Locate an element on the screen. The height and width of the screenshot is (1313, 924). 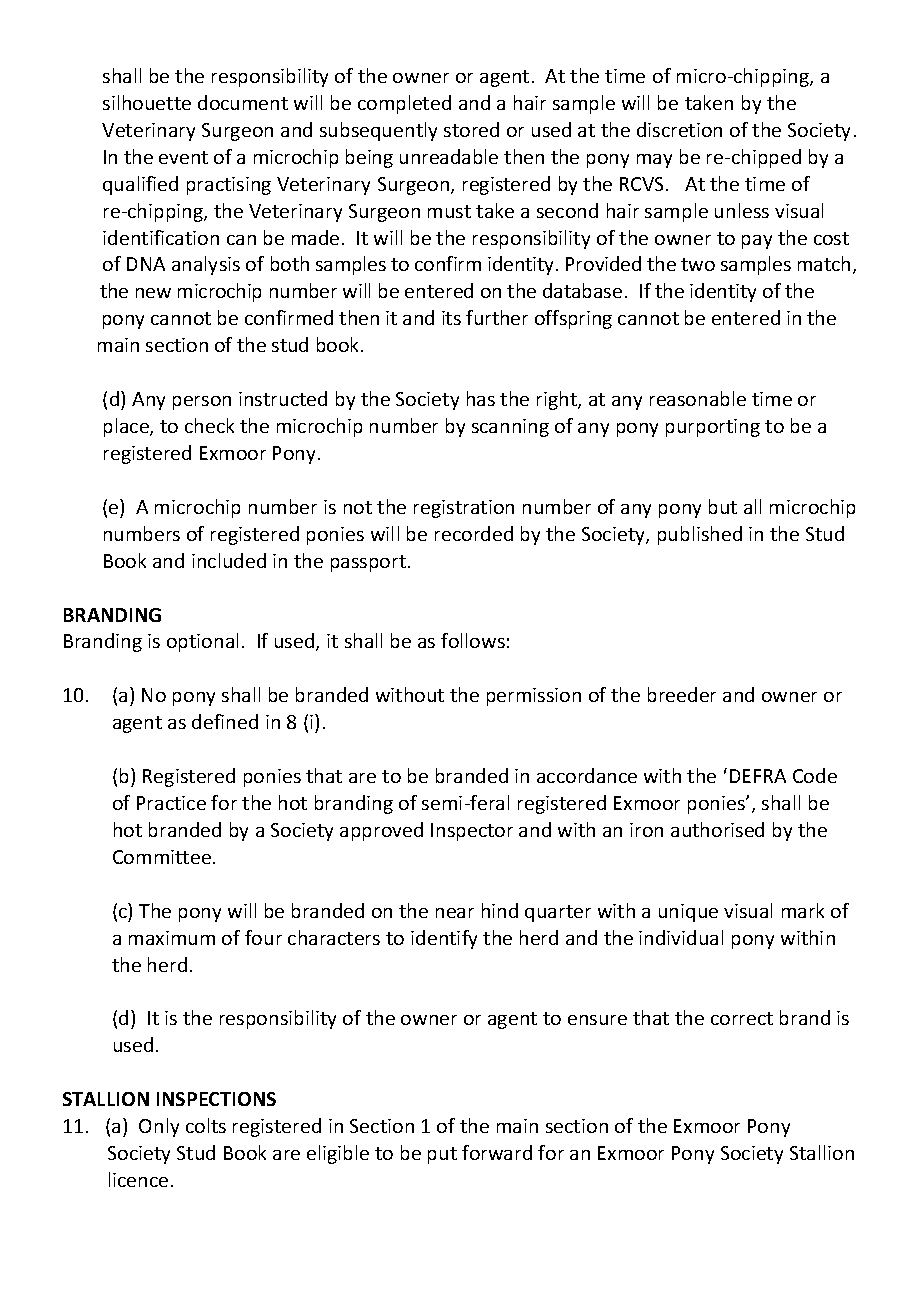
event is located at coordinates (183, 157).
